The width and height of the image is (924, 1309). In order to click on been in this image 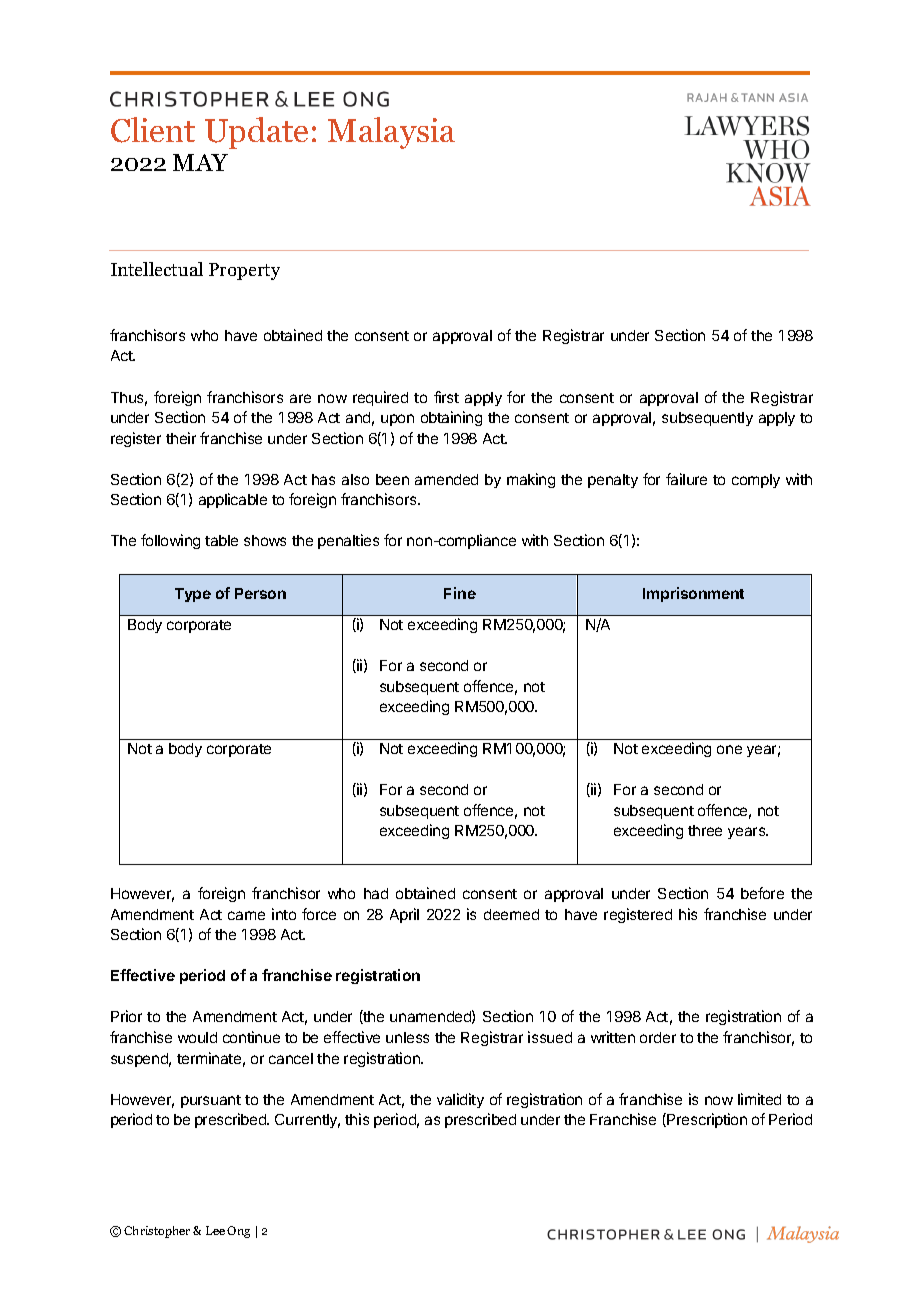, I will do `click(392, 479)`.
